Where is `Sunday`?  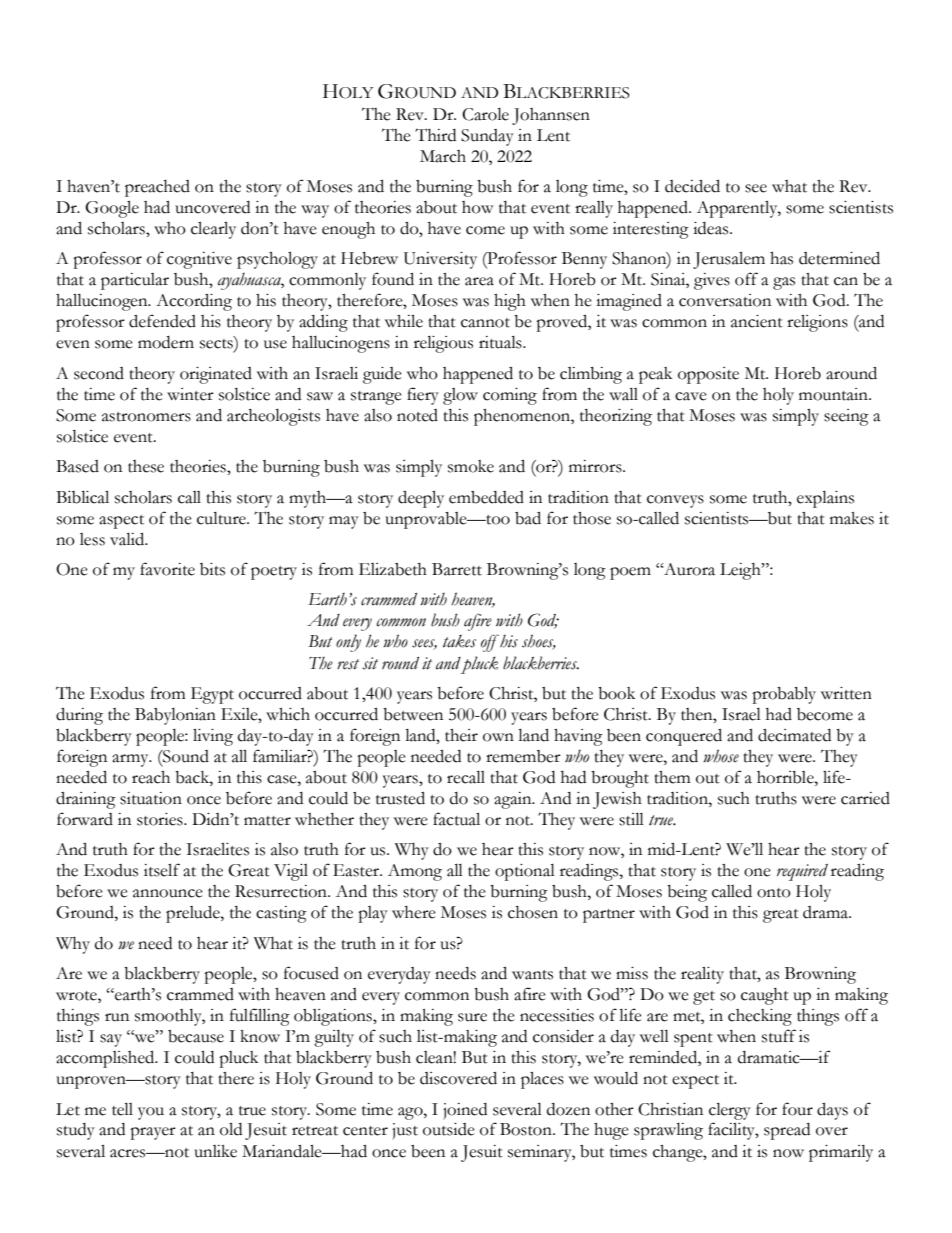
Sunday is located at coordinates (487, 137).
